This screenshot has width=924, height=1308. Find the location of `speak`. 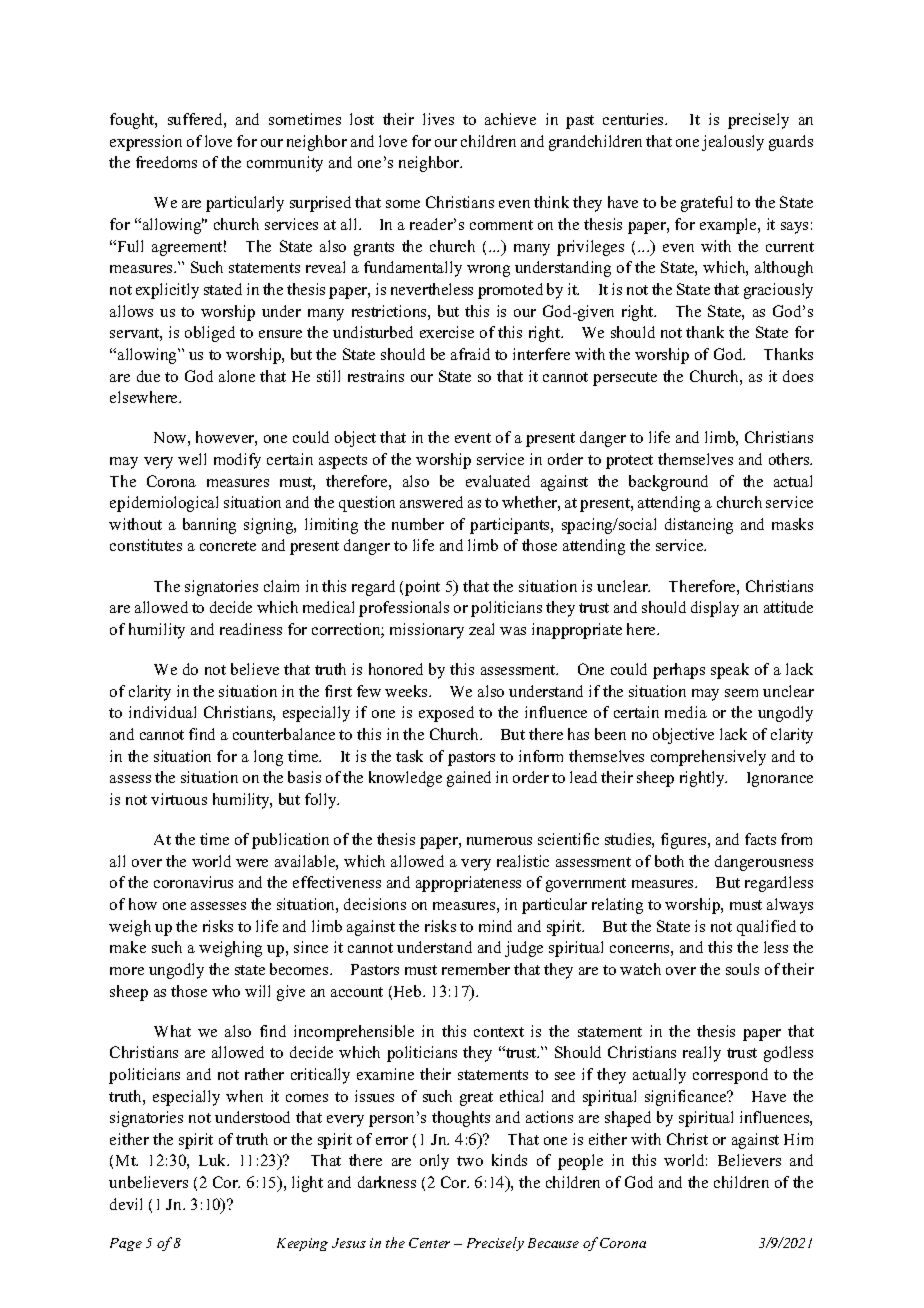

speak is located at coordinates (730, 671).
